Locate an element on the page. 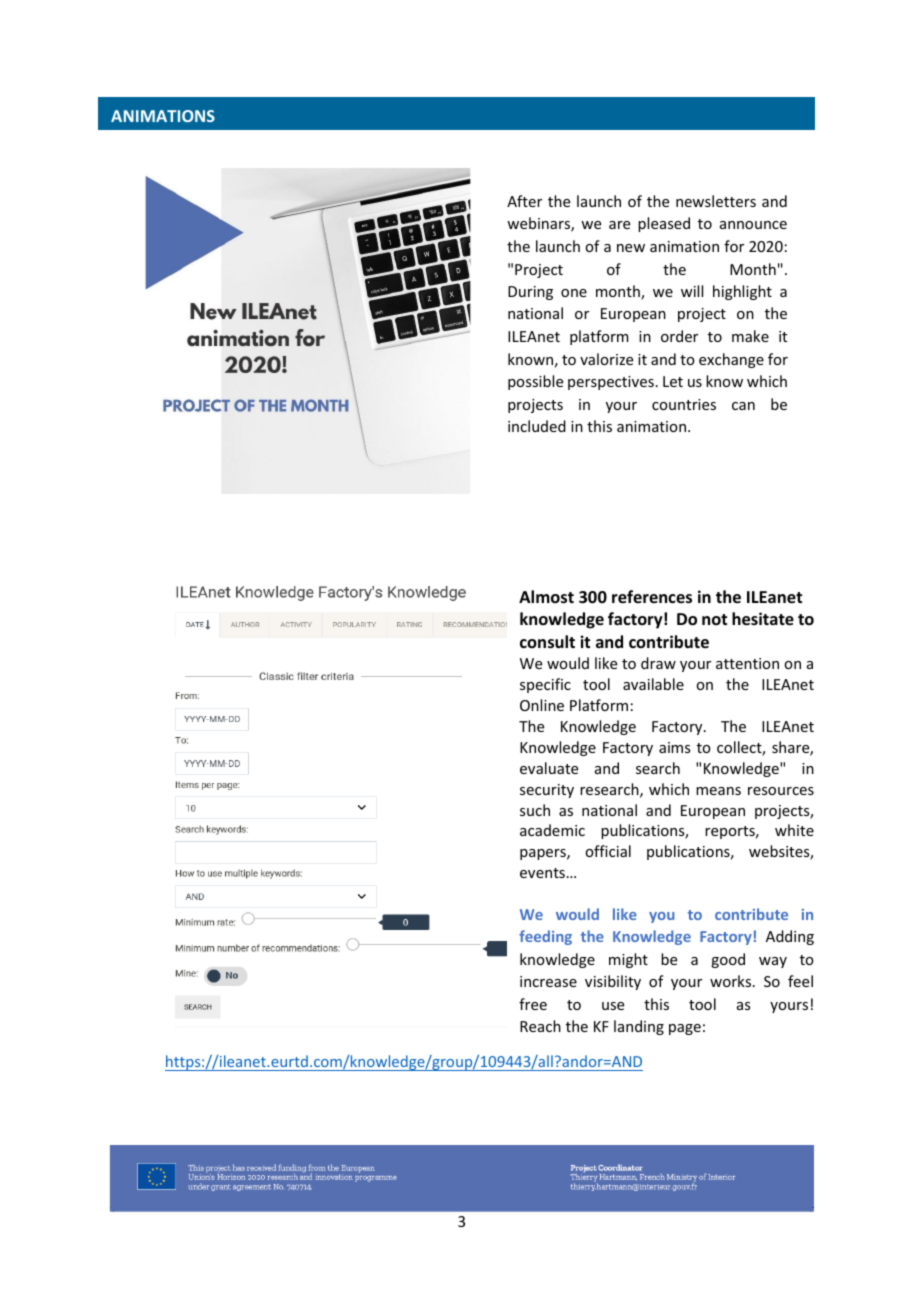 Image resolution: width=924 pixels, height=1308 pixels. increase is located at coordinates (548, 981).
